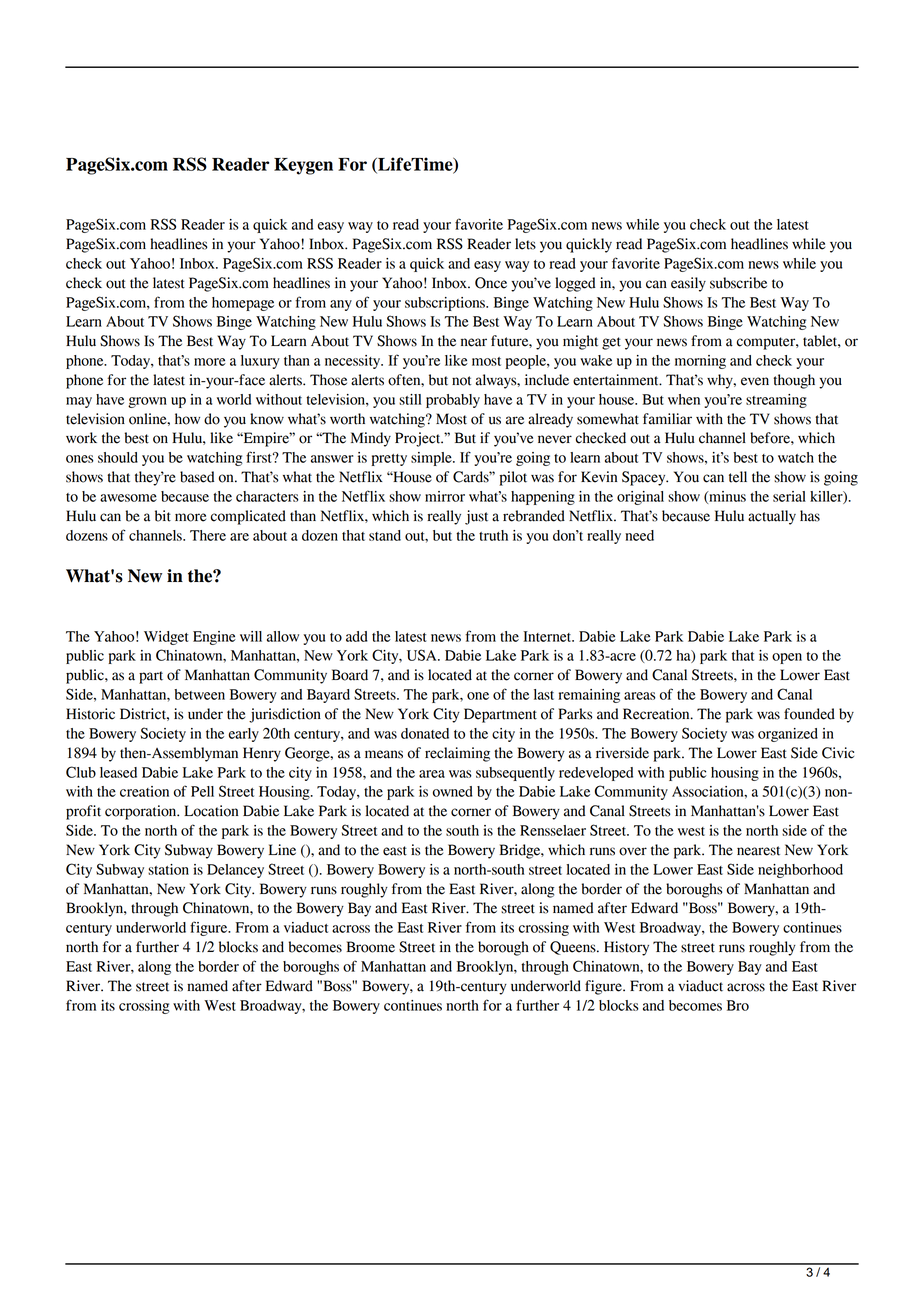 This screenshot has height=1308, width=924. I want to click on organized, so click(788, 735).
